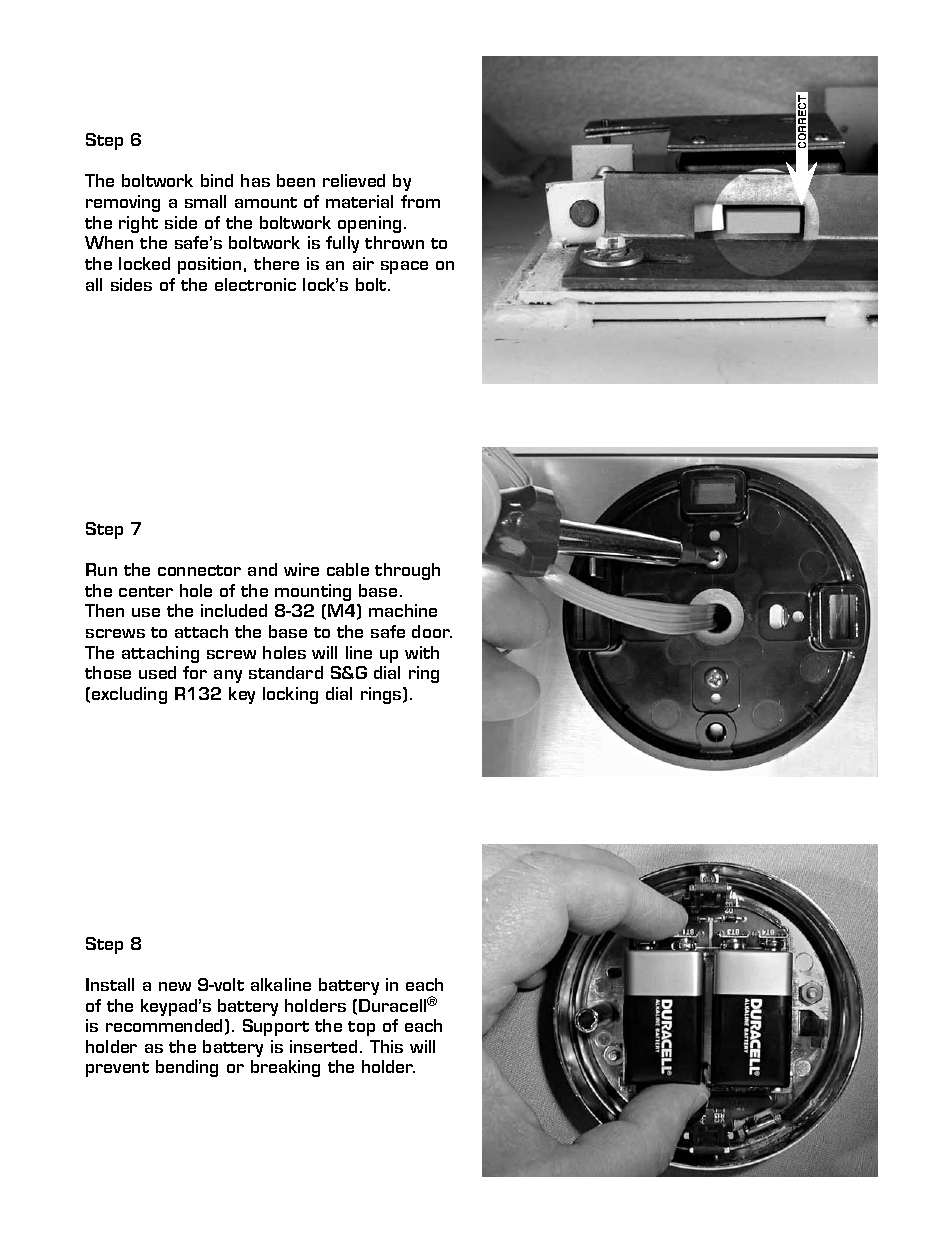 This screenshot has height=1233, width=952. Describe the element at coordinates (129, 695) in the screenshot. I see `excluding` at that location.
